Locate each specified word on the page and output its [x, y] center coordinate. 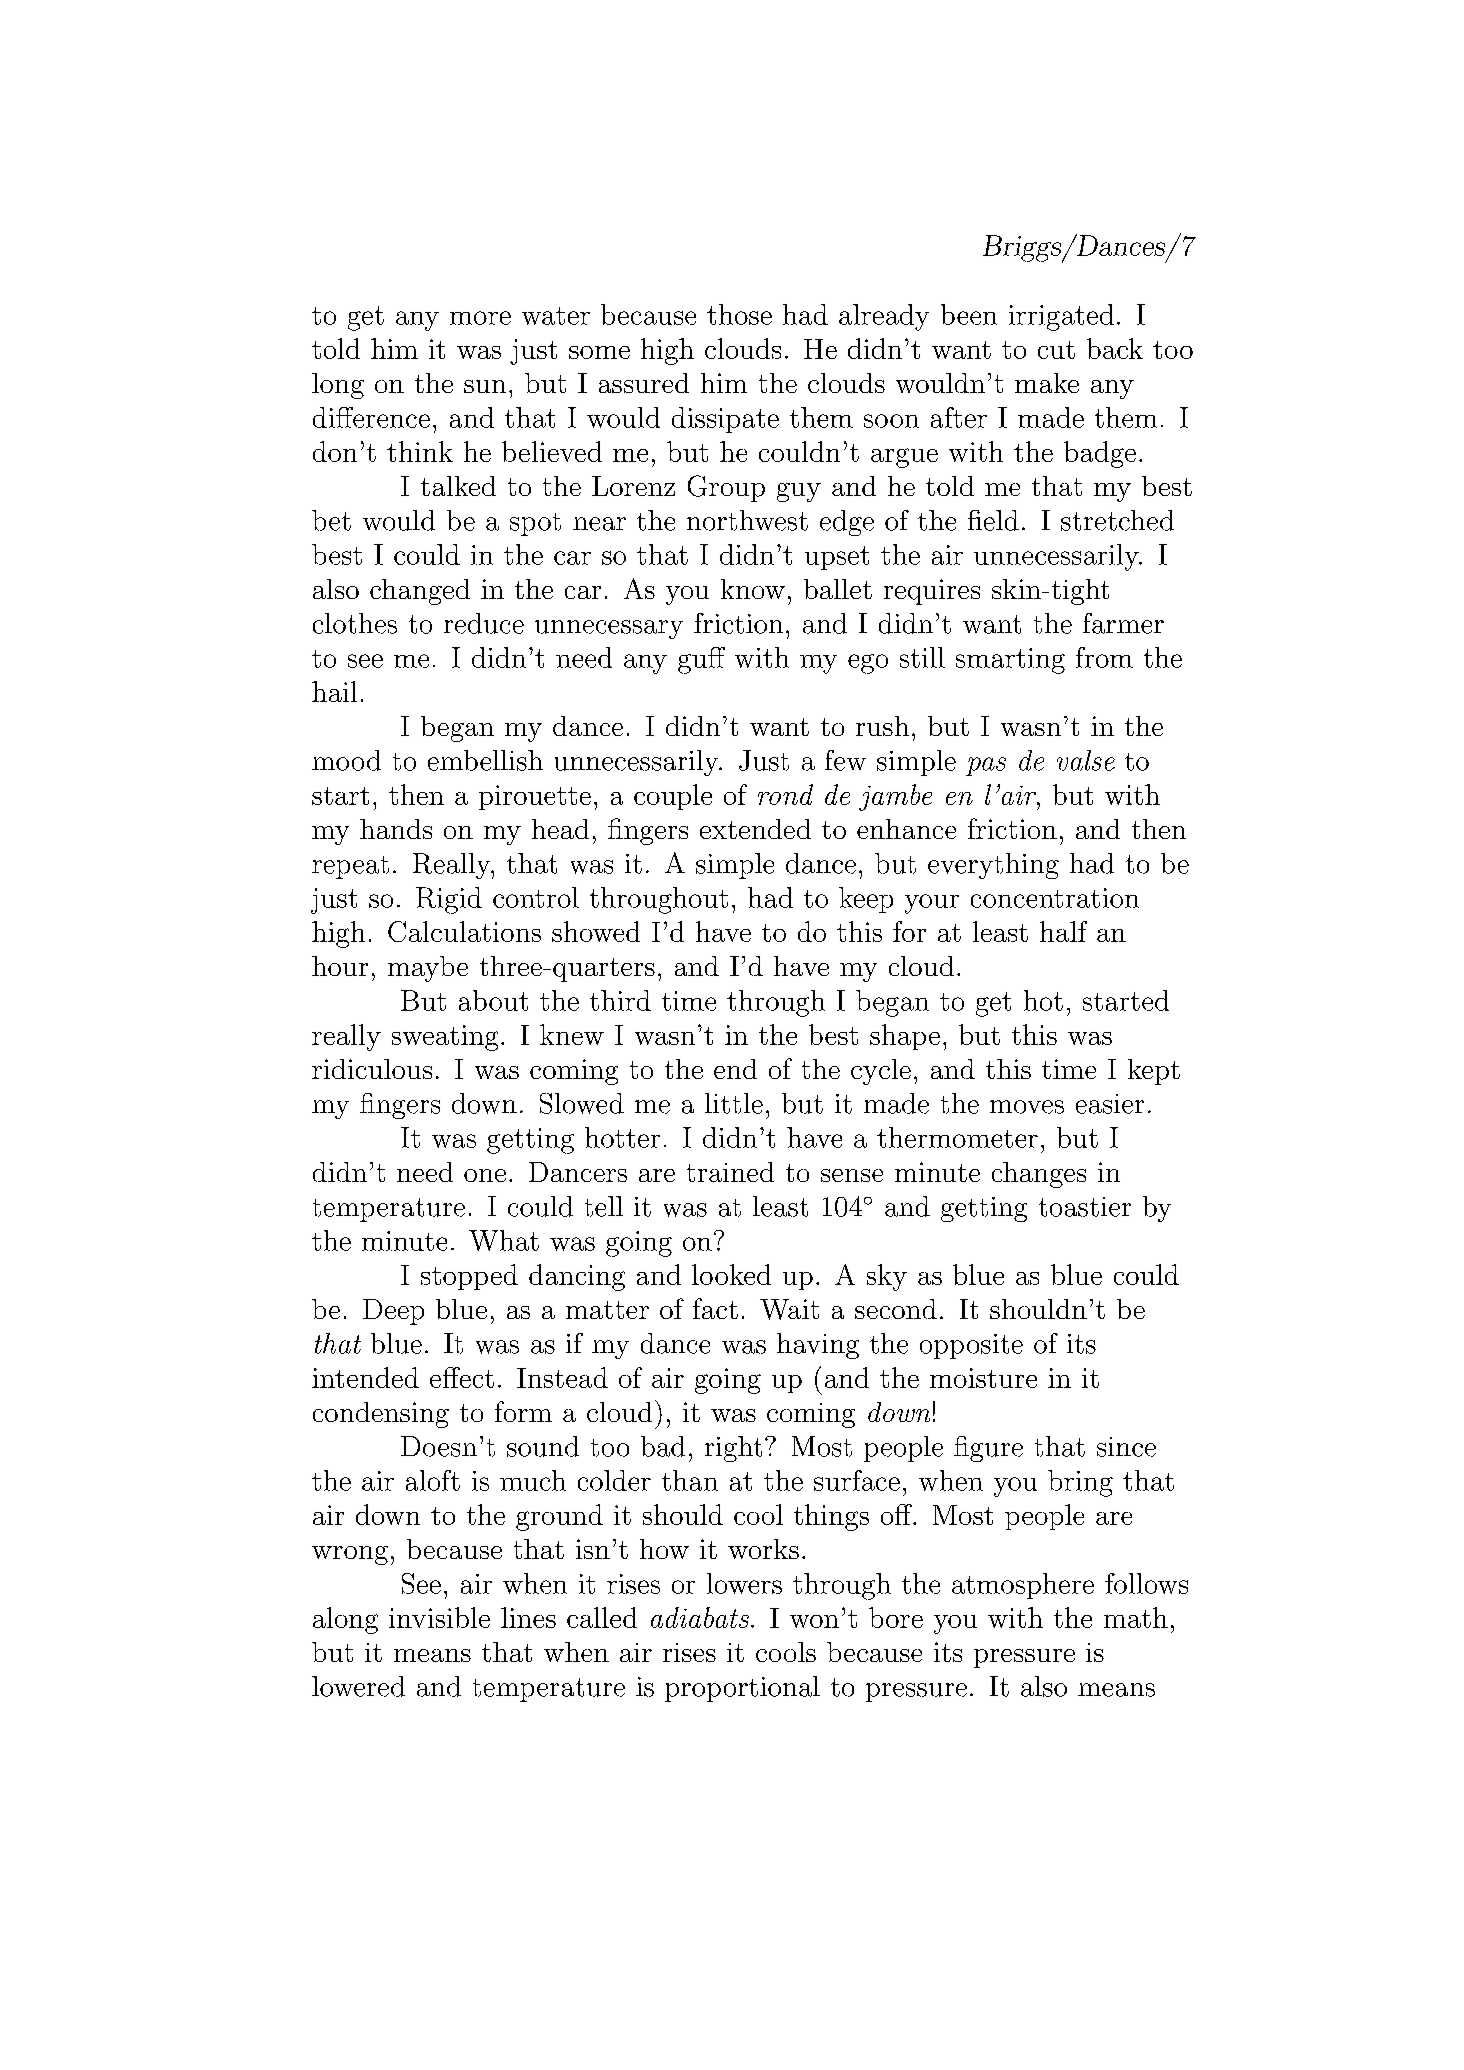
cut [1056, 350]
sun [485, 386]
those [739, 314]
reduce [484, 623]
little [734, 1103]
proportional [742, 1689]
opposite [971, 1346]
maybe [428, 969]
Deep [393, 1312]
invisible [439, 1617]
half [1063, 931]
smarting [1010, 661]
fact [715, 1308]
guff [701, 660]
